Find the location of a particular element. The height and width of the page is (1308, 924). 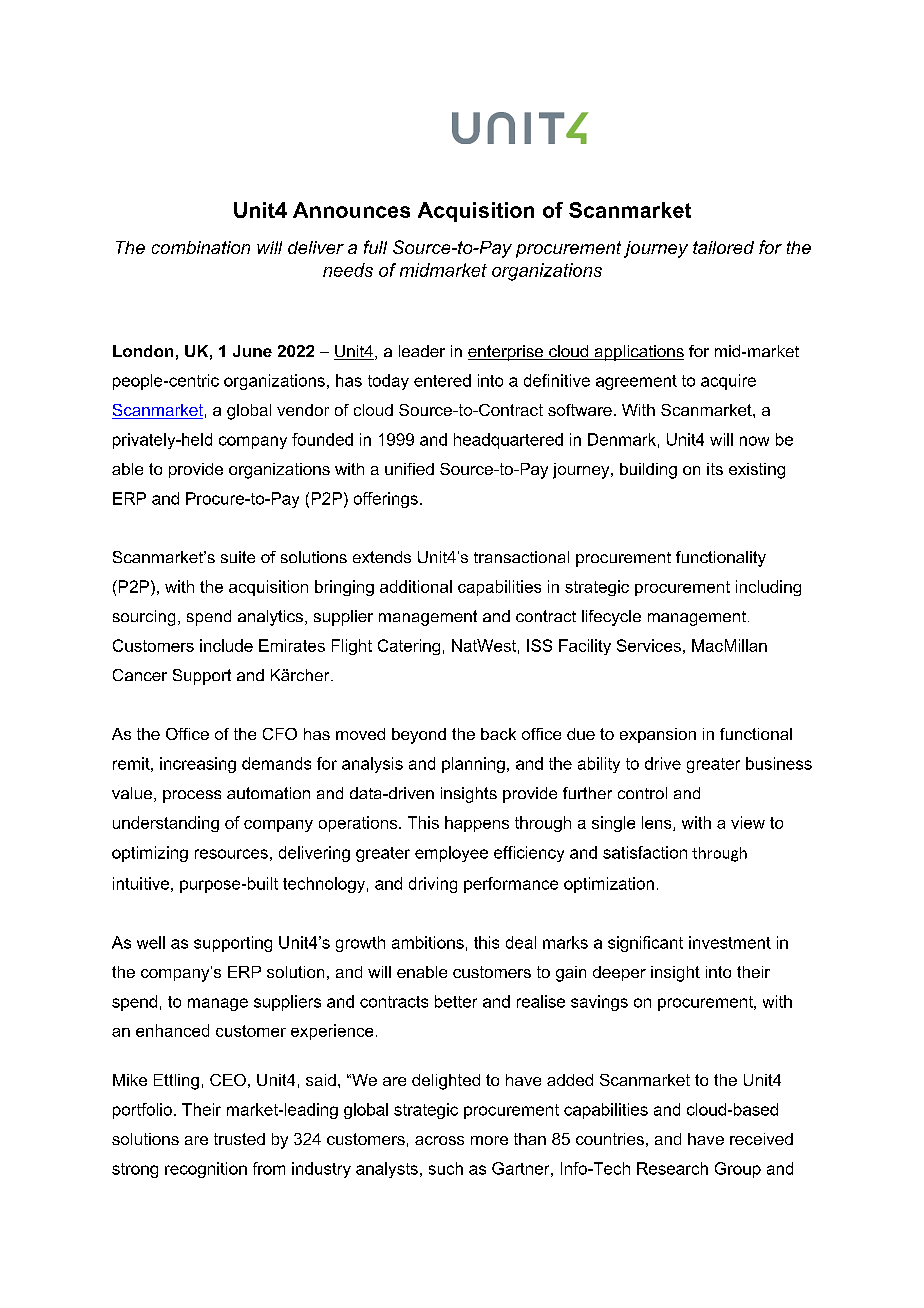

across is located at coordinates (439, 1140).
